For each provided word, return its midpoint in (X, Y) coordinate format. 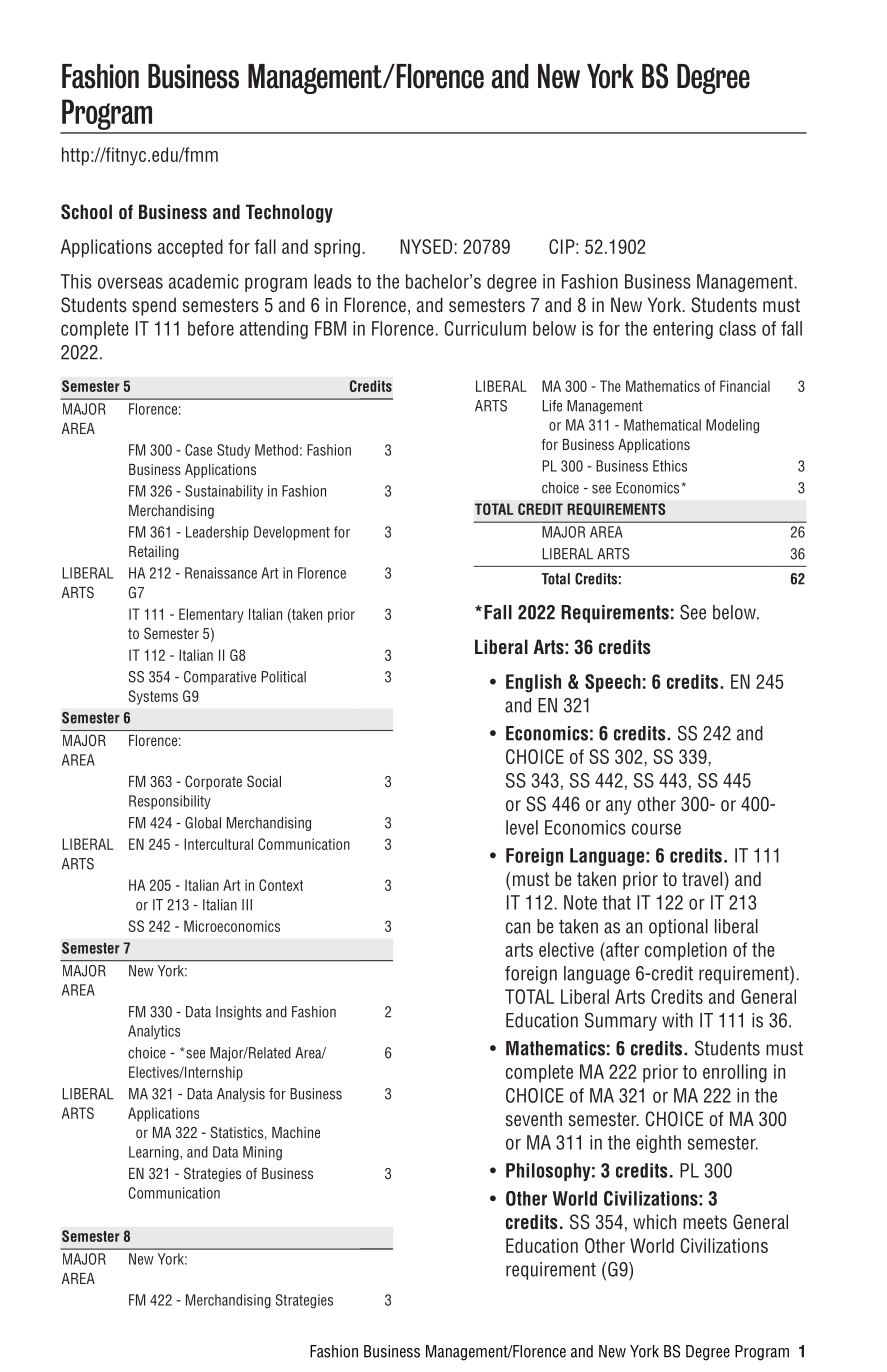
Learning (155, 1153)
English (533, 683)
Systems (153, 697)
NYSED (426, 246)
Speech (613, 683)
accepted (190, 248)
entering (683, 330)
